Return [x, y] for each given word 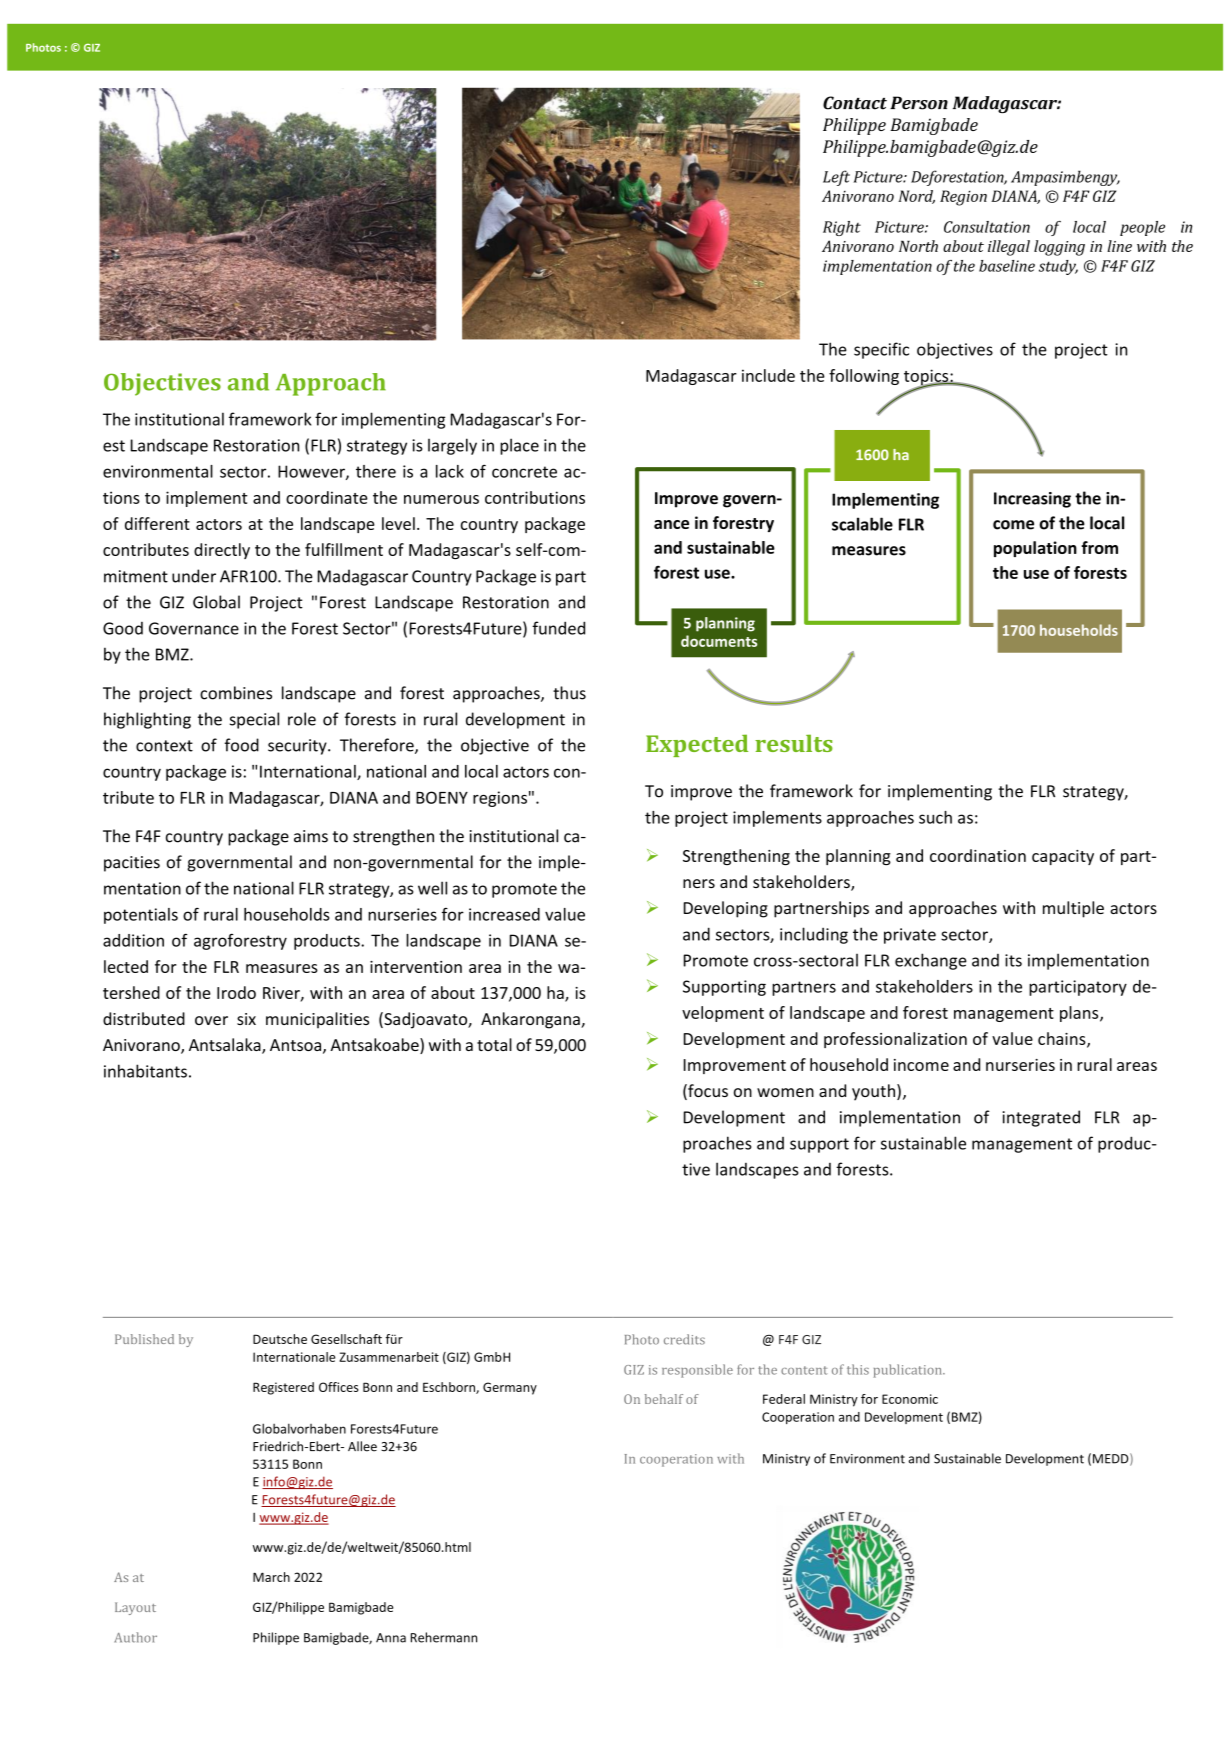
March [271, 1577]
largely [452, 446]
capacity [1063, 857]
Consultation [987, 227]
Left [836, 178]
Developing [726, 909]
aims [311, 836]
